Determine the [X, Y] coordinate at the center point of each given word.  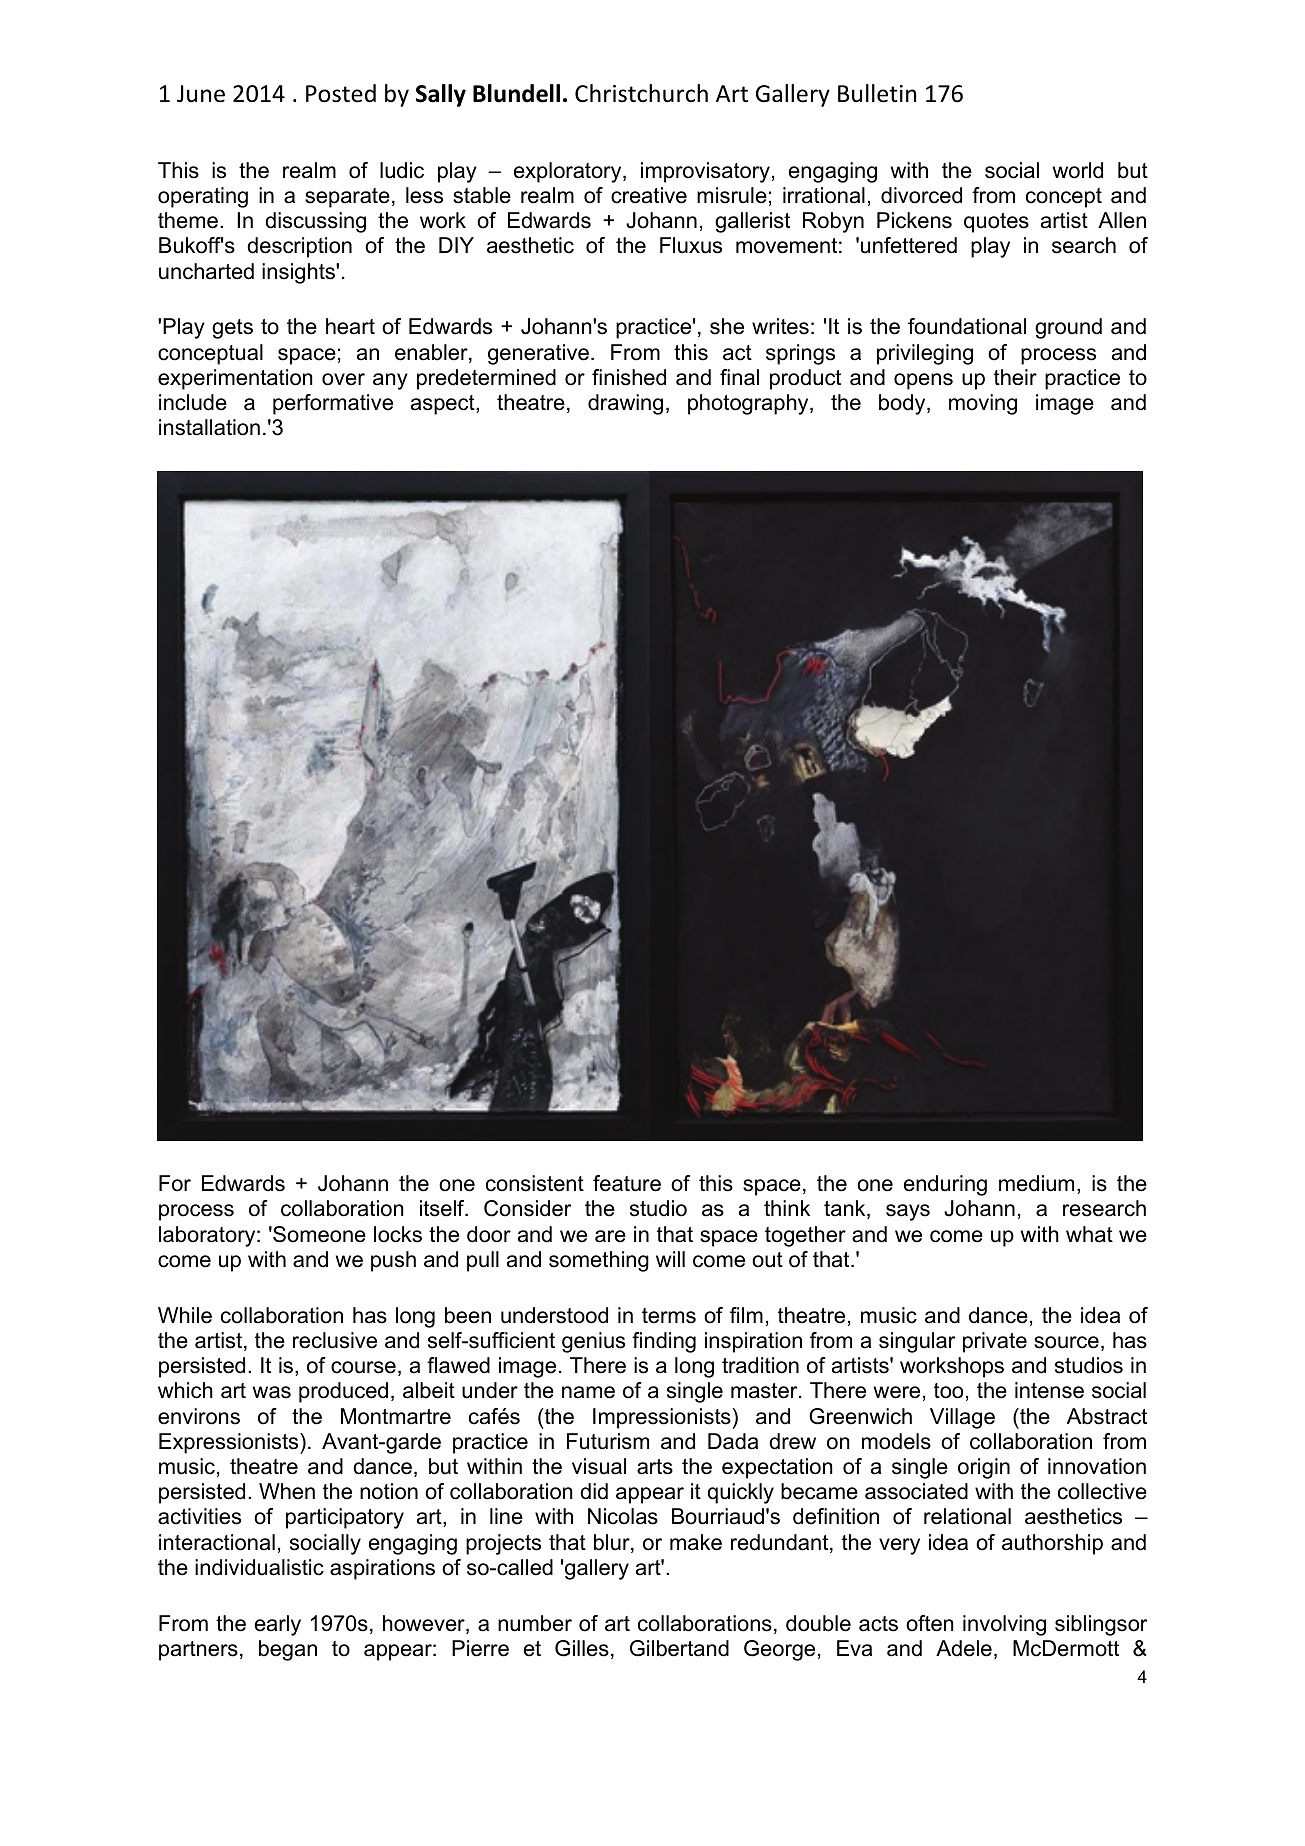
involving [1004, 1625]
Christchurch [641, 93]
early [278, 1625]
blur [613, 1543]
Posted [341, 93]
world [1078, 170]
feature [627, 1183]
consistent [535, 1183]
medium [1036, 1183]
